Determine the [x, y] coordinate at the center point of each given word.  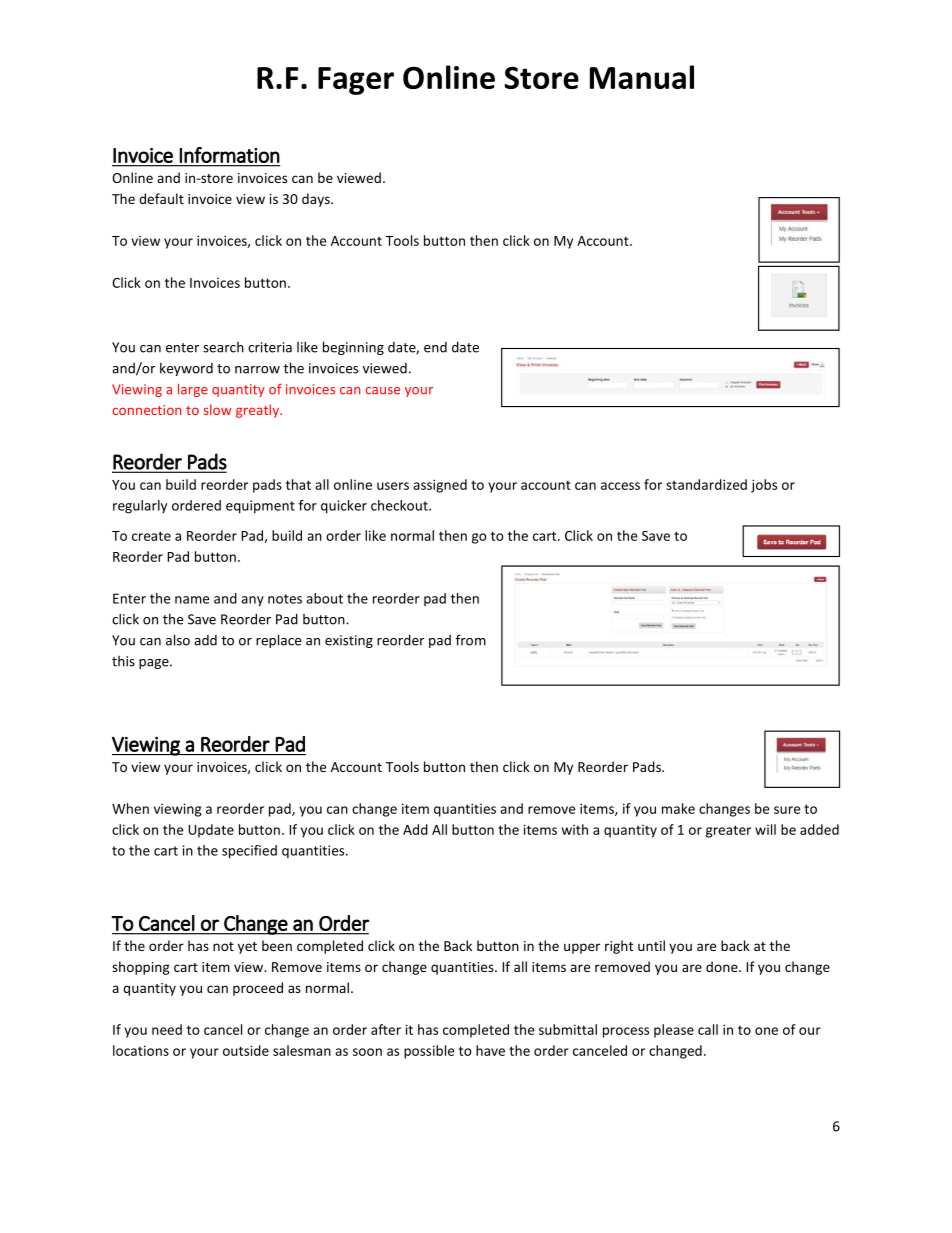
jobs [764, 486]
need [167, 1029]
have [490, 1050]
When [130, 808]
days [317, 200]
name [192, 600]
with [575, 829]
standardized [706, 484]
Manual [642, 77]
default [161, 198]
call [708, 1029]
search [223, 347]
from [471, 640]
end [435, 347]
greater [728, 831]
